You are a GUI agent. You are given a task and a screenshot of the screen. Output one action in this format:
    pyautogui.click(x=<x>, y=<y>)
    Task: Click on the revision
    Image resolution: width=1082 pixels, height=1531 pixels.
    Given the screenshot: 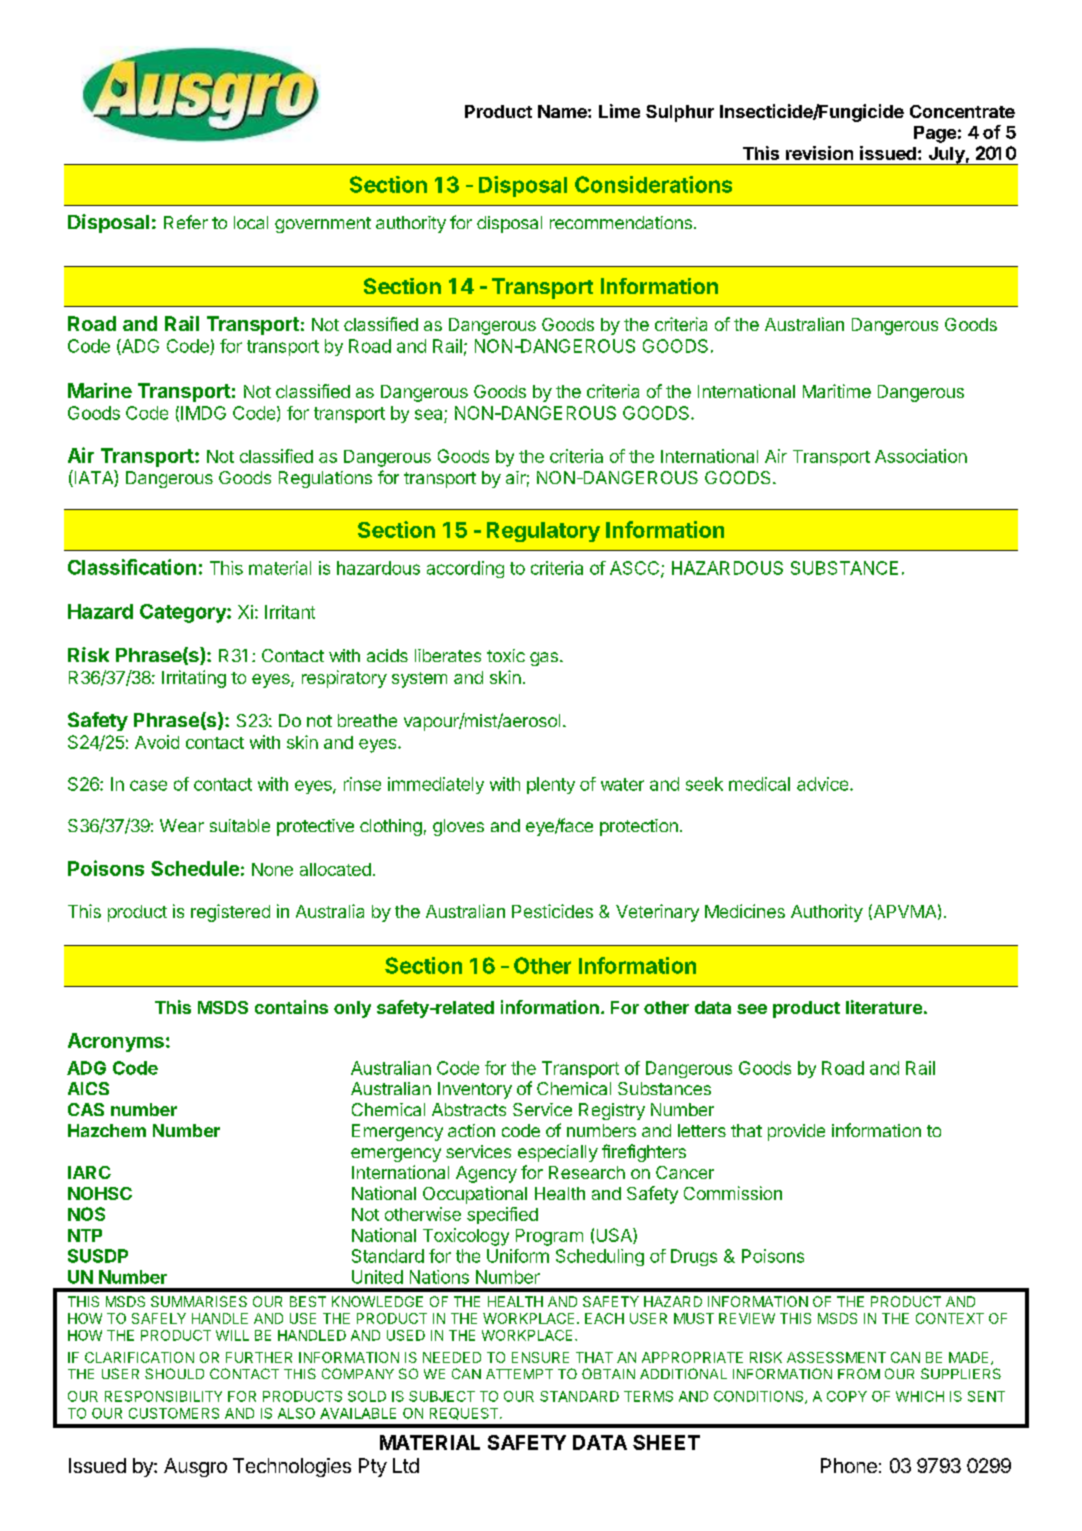 What is the action you would take?
    pyautogui.click(x=819, y=153)
